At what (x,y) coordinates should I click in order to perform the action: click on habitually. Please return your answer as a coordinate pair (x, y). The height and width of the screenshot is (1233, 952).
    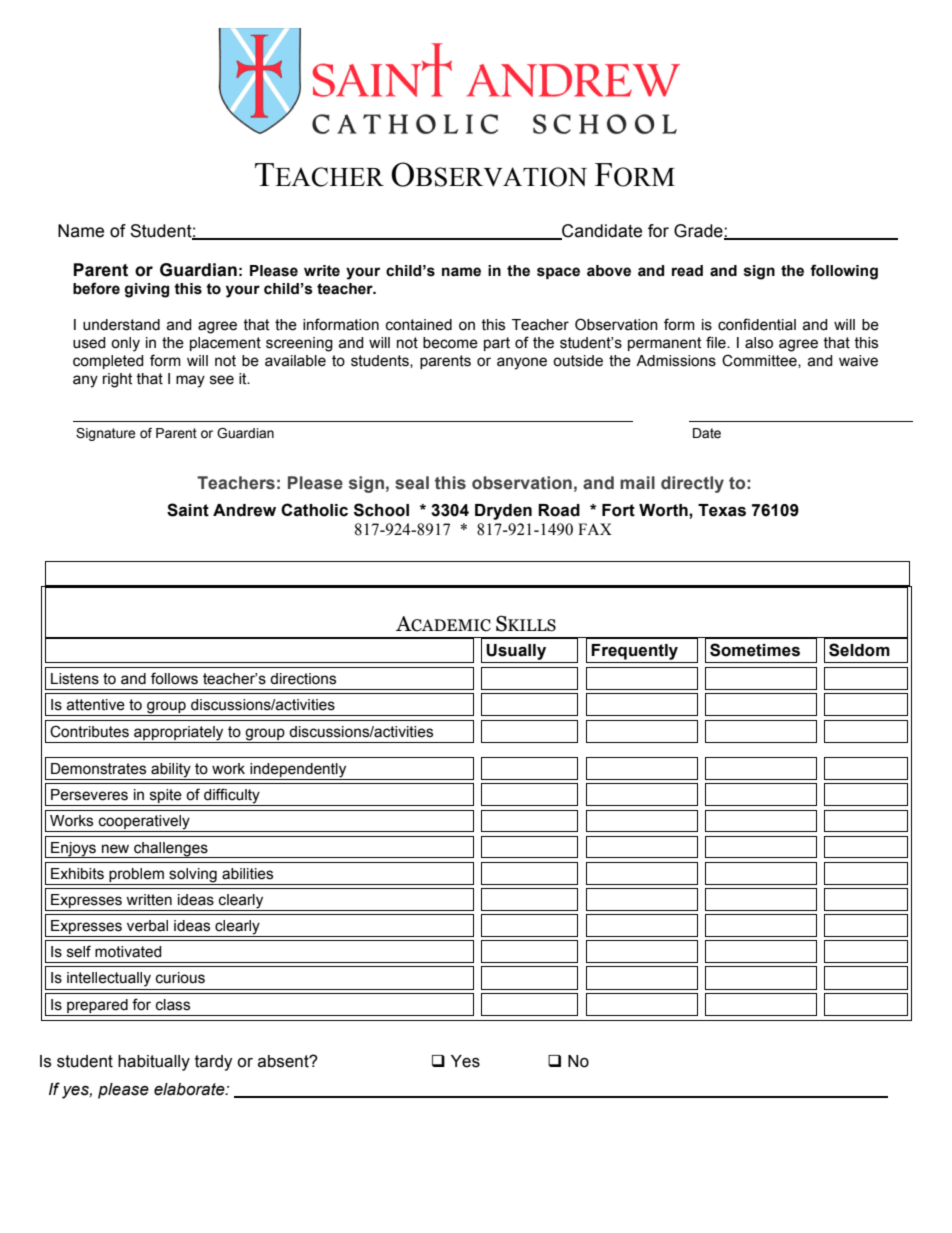
    Looking at the image, I should click on (154, 1063).
